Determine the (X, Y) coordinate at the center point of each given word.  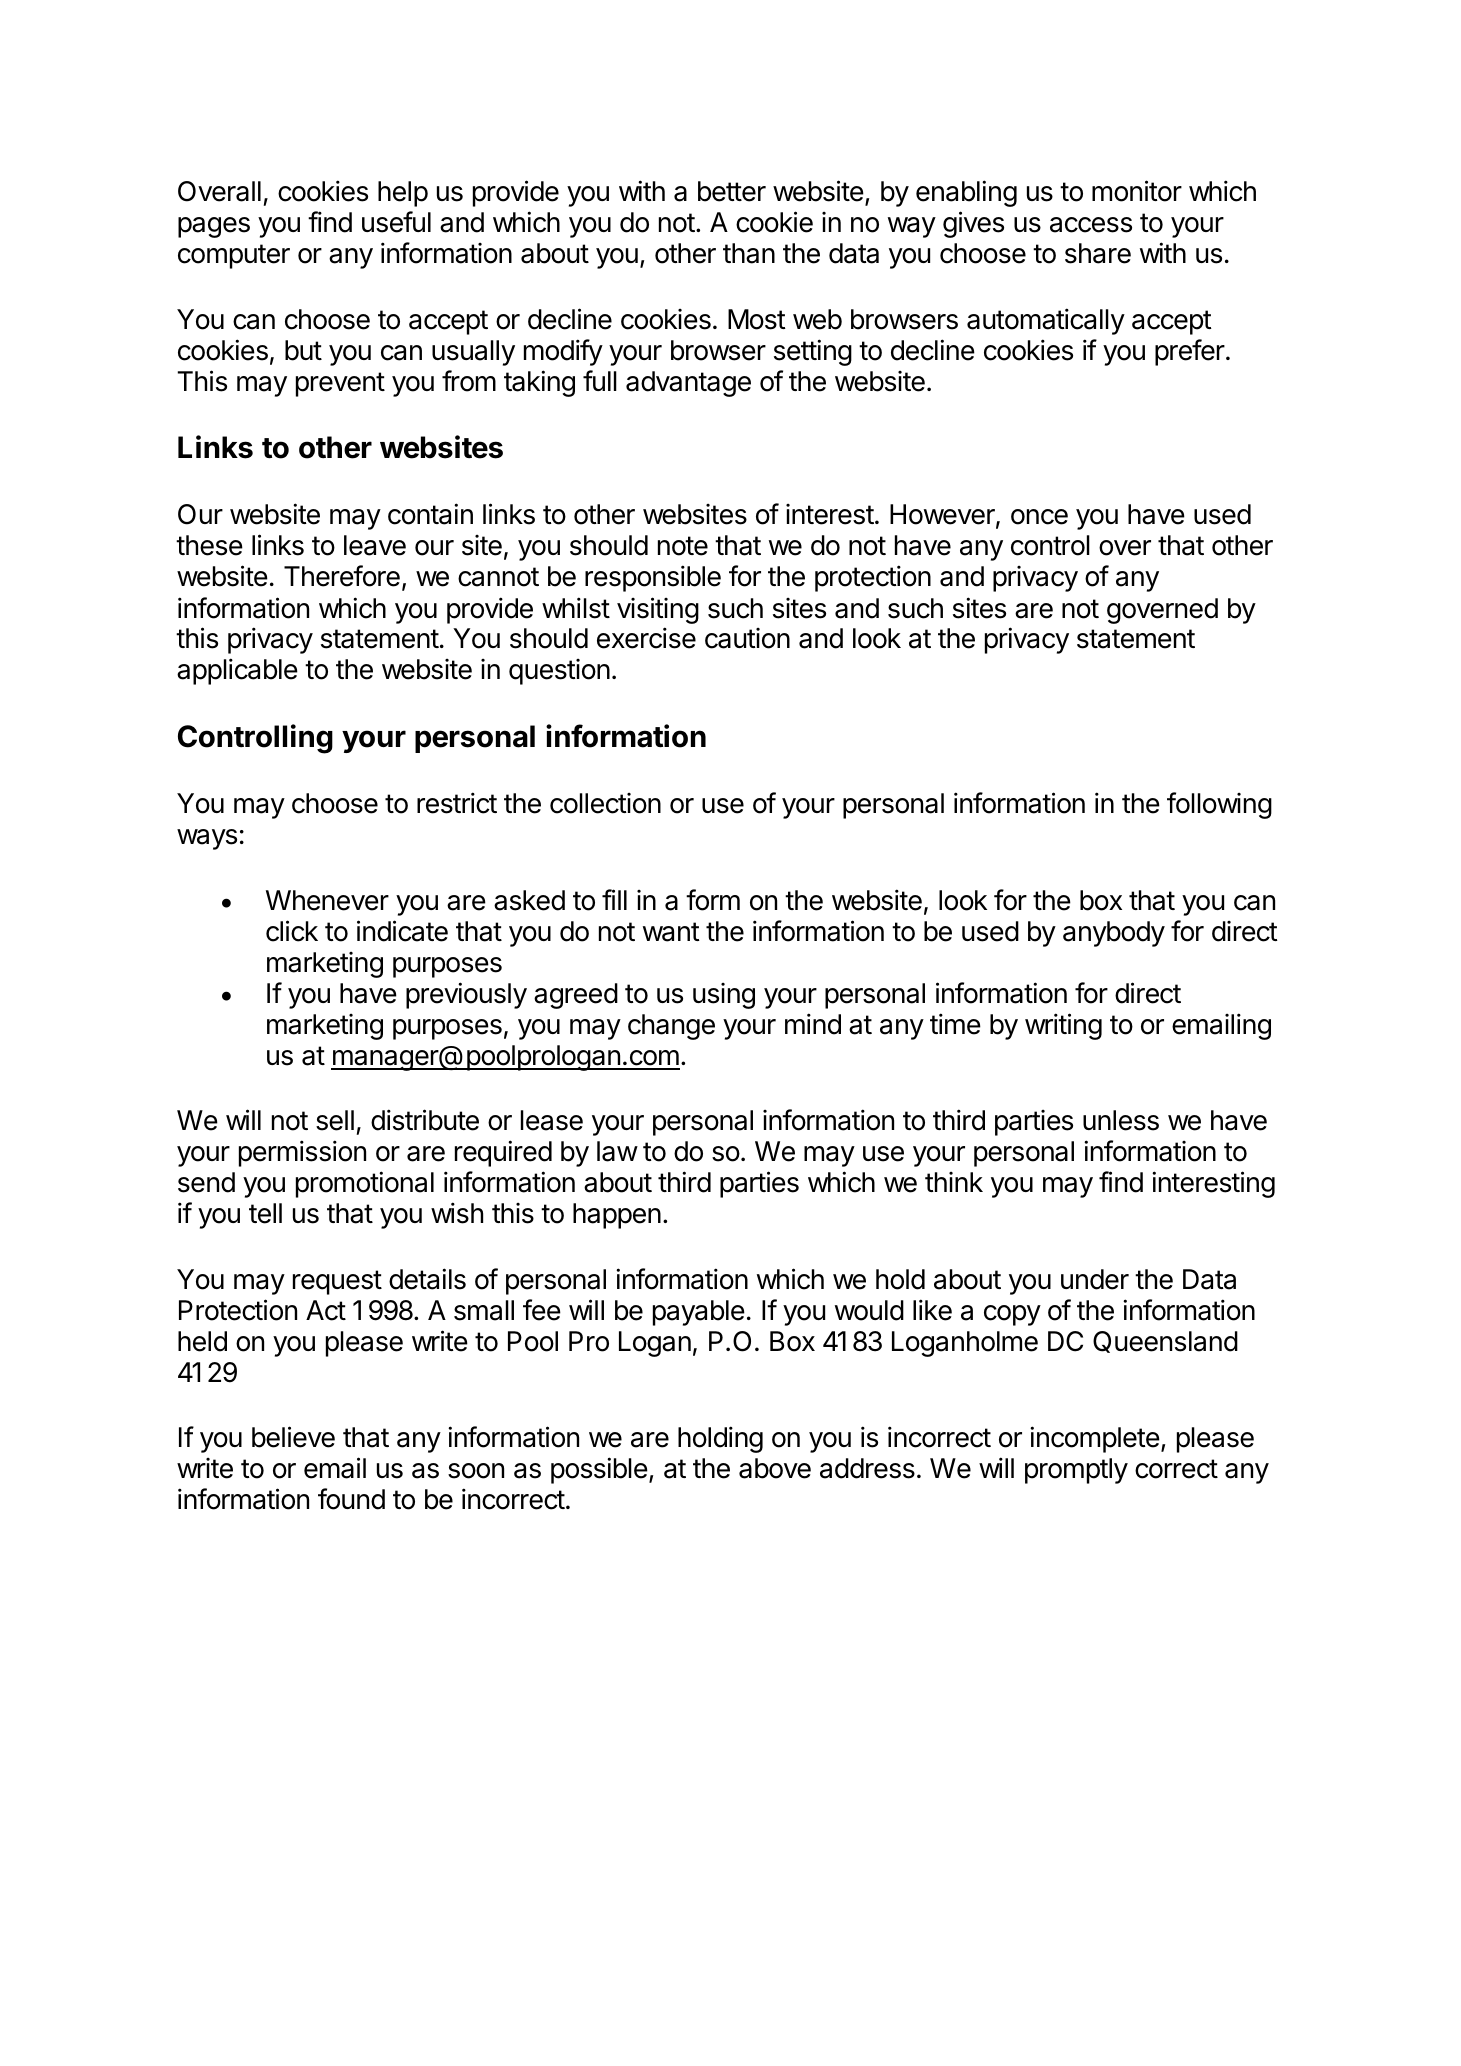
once (1039, 517)
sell (335, 1120)
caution (747, 638)
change (671, 1027)
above (775, 1468)
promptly (1076, 1471)
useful (396, 222)
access (1091, 225)
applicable (237, 671)
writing (1063, 1026)
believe (293, 1437)
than (749, 253)
